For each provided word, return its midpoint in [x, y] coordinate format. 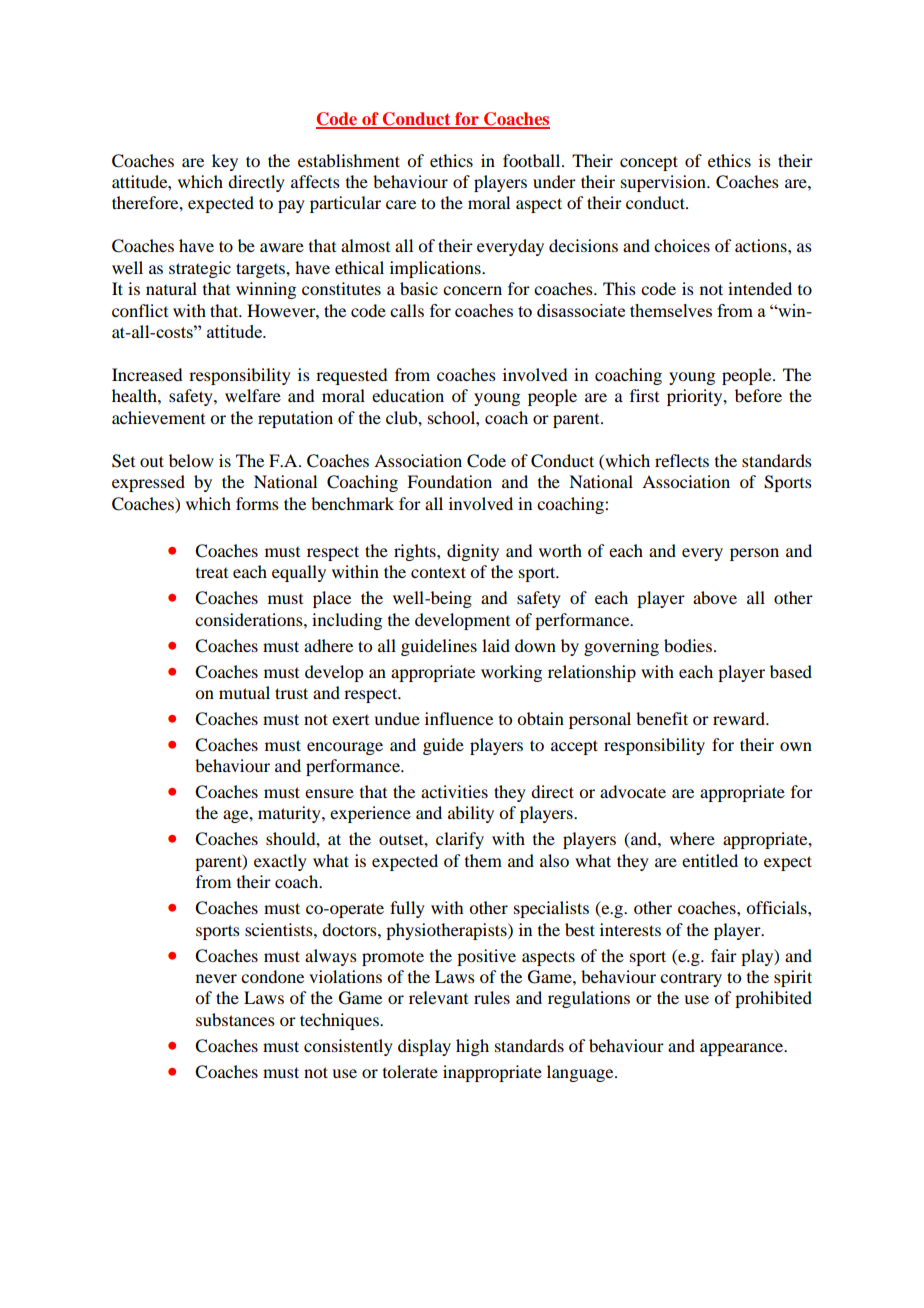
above [715, 597]
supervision [664, 183]
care [401, 204]
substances [235, 1019]
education [408, 395]
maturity [290, 814]
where [692, 838]
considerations [250, 619]
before [758, 395]
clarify [460, 840]
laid [496, 645]
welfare [253, 395]
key [225, 162]
